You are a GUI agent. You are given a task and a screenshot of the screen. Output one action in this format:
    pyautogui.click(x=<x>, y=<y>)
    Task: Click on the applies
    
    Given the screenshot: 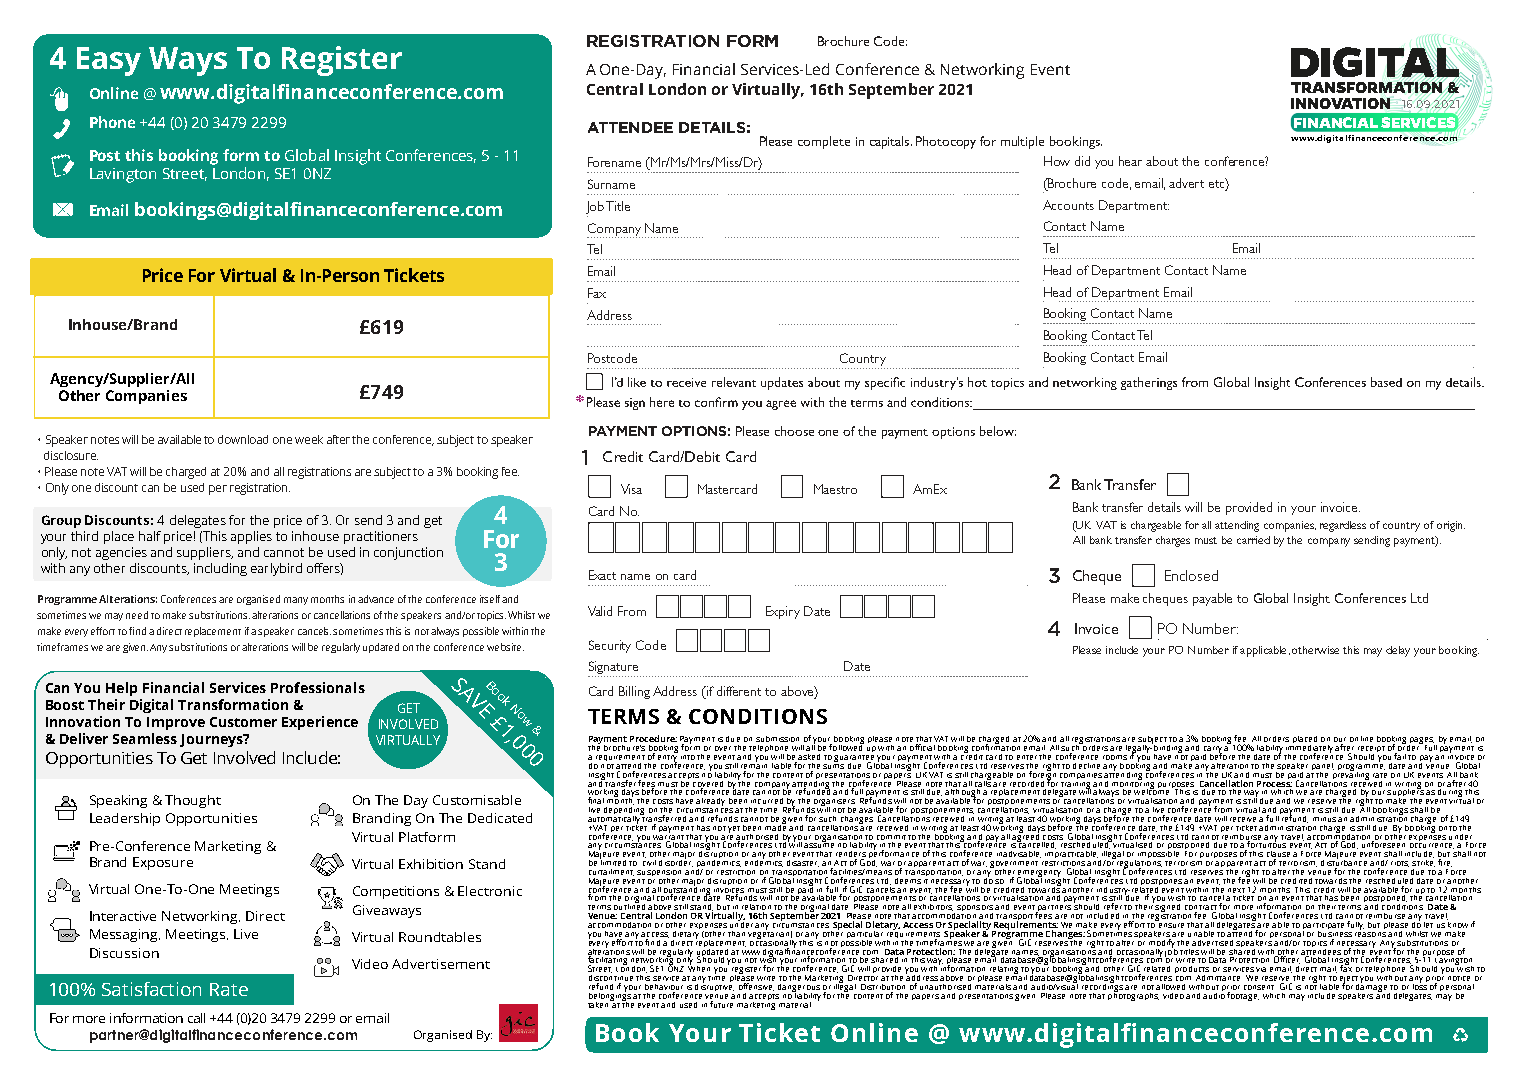 What is the action you would take?
    pyautogui.click(x=251, y=537)
